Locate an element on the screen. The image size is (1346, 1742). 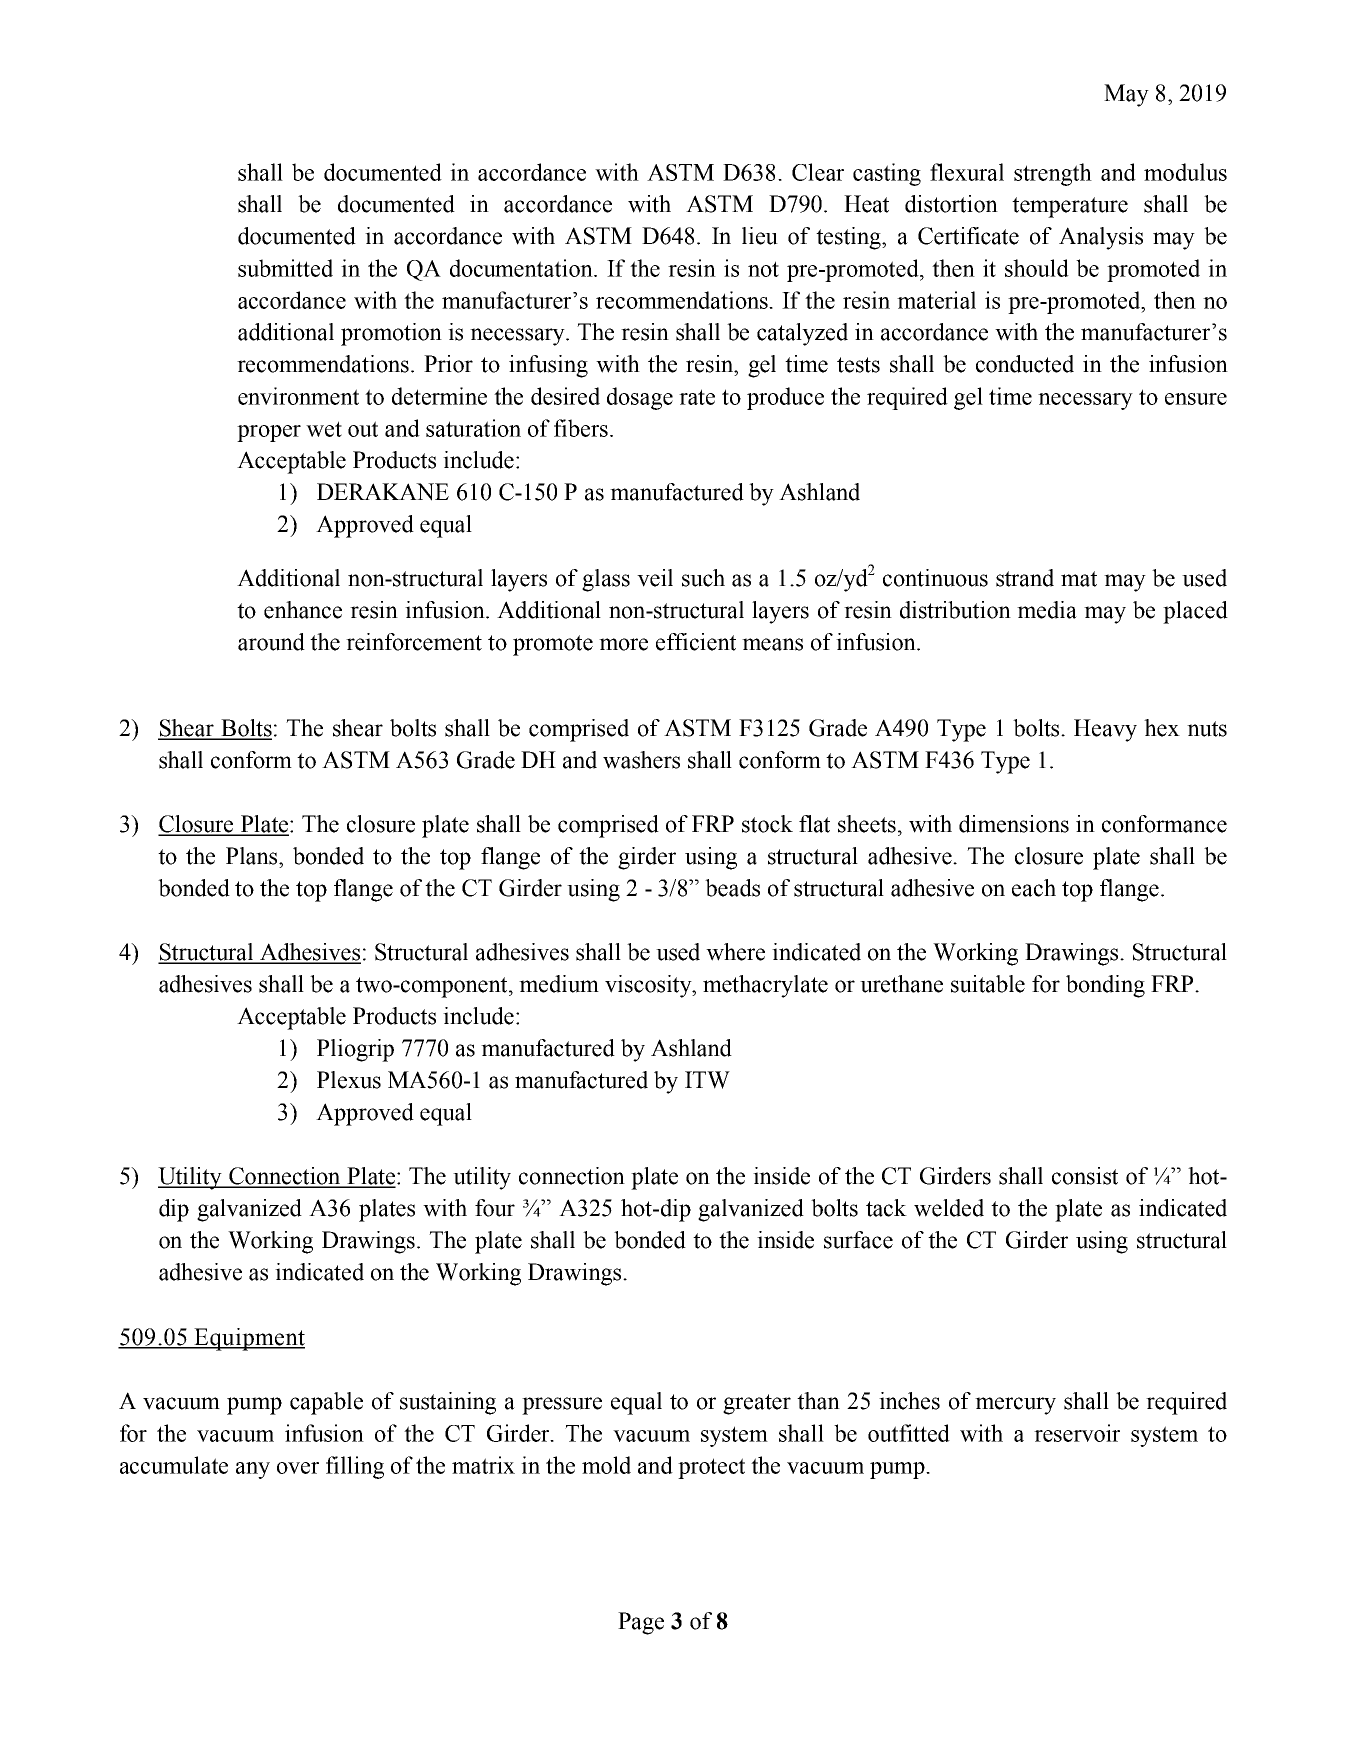
enhance is located at coordinates (303, 610).
